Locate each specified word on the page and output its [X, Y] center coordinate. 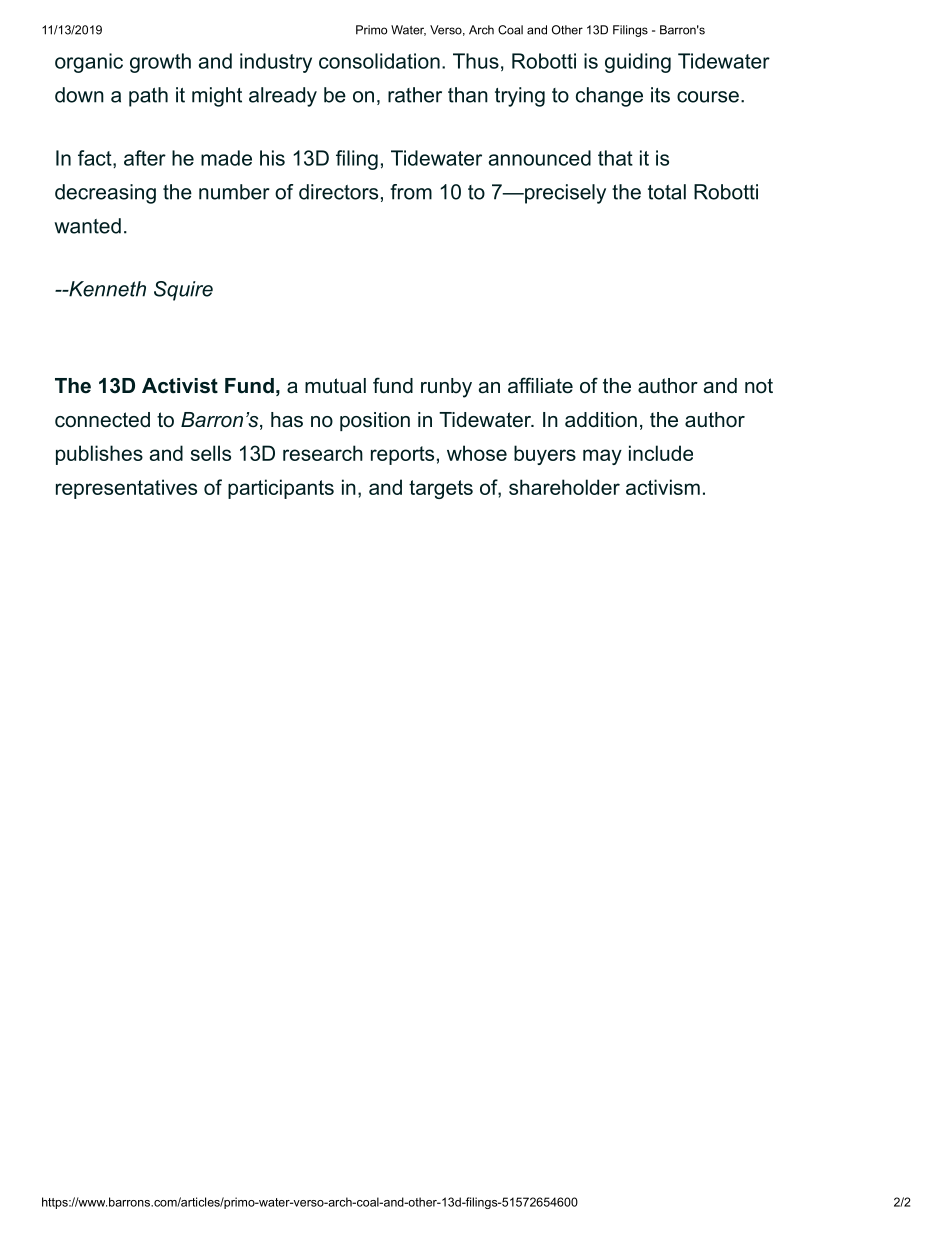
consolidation [379, 61]
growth [160, 63]
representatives [126, 489]
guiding [638, 63]
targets [441, 489]
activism [663, 487]
